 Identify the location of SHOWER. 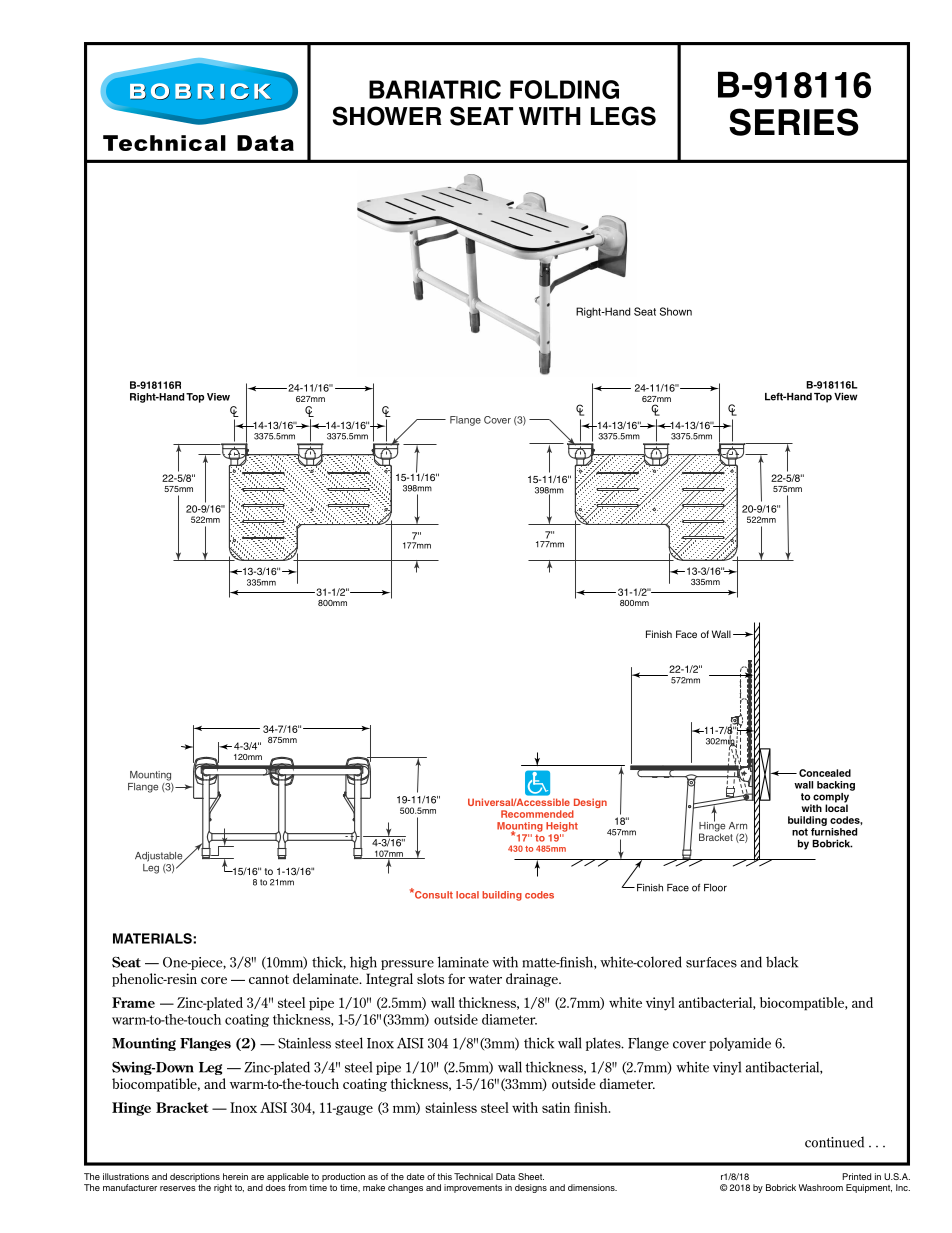
(387, 116).
